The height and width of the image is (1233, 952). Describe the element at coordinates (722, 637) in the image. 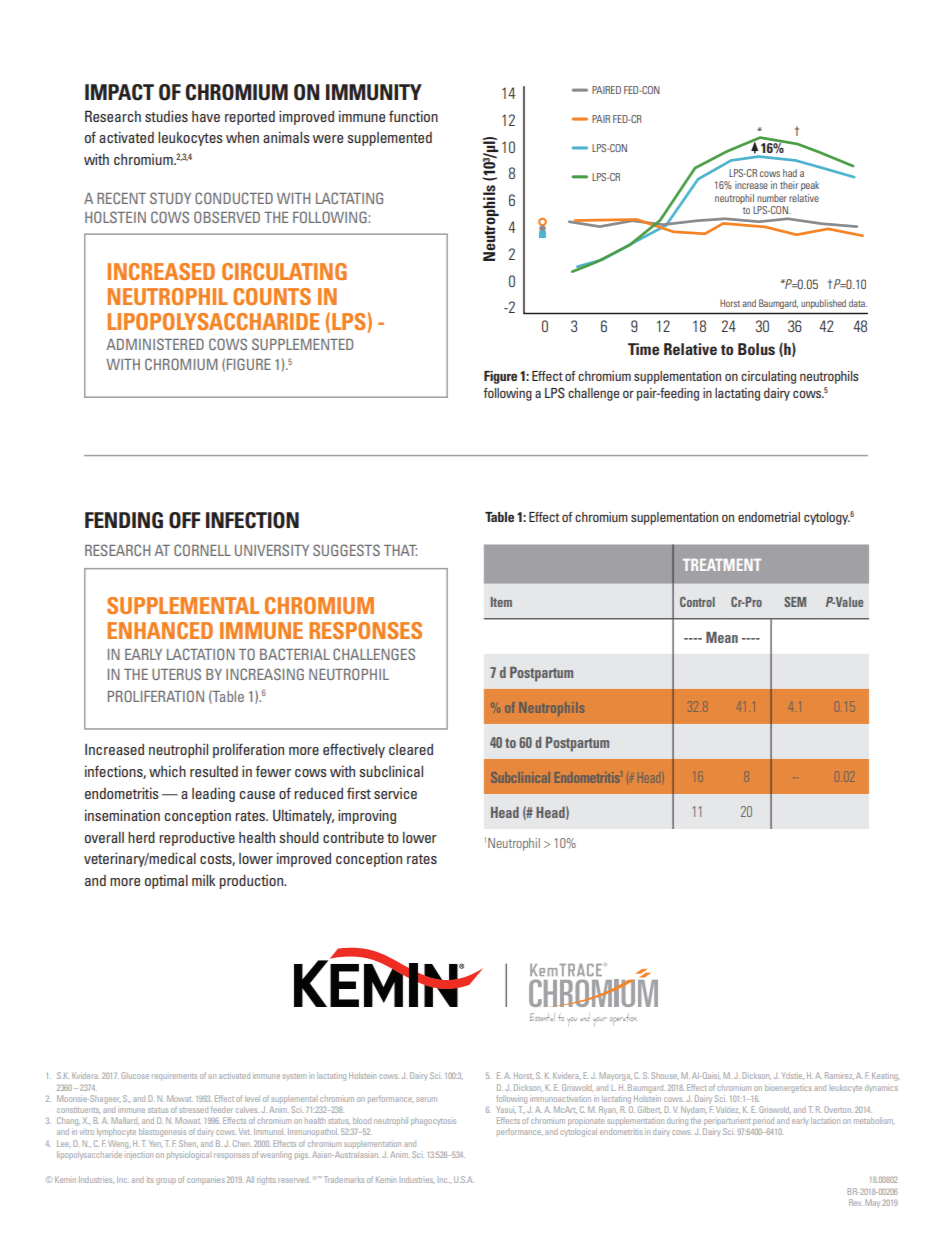

I see `Mean` at that location.
